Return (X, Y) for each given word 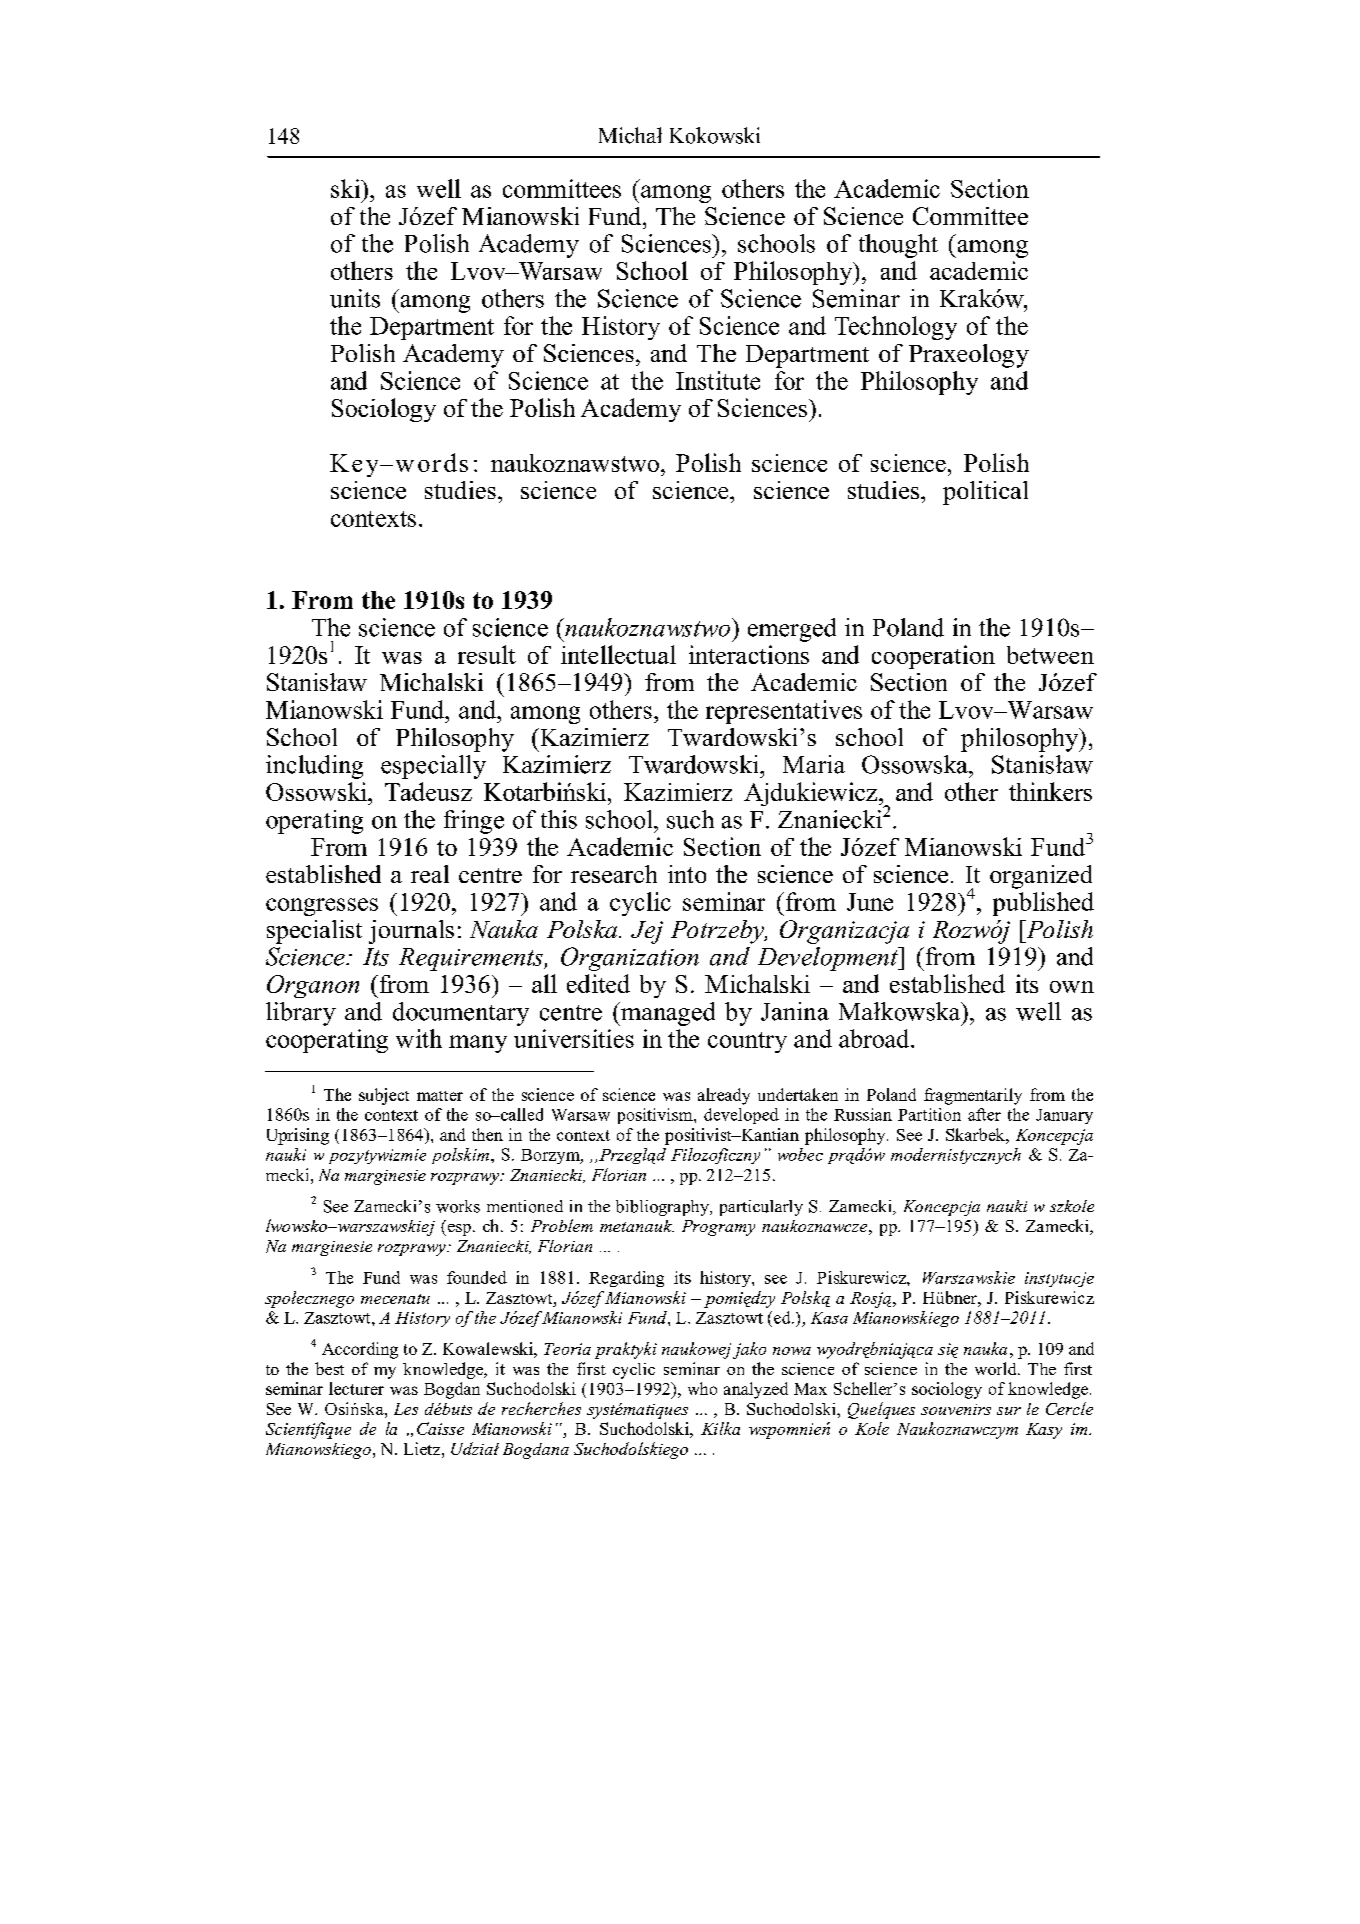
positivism (656, 1116)
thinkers (1050, 791)
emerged (792, 630)
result (487, 654)
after (984, 1114)
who (702, 1388)
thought (898, 246)
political (985, 493)
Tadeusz (428, 791)
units (355, 298)
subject (384, 1096)
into (687, 874)
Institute (718, 380)
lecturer (356, 1388)
